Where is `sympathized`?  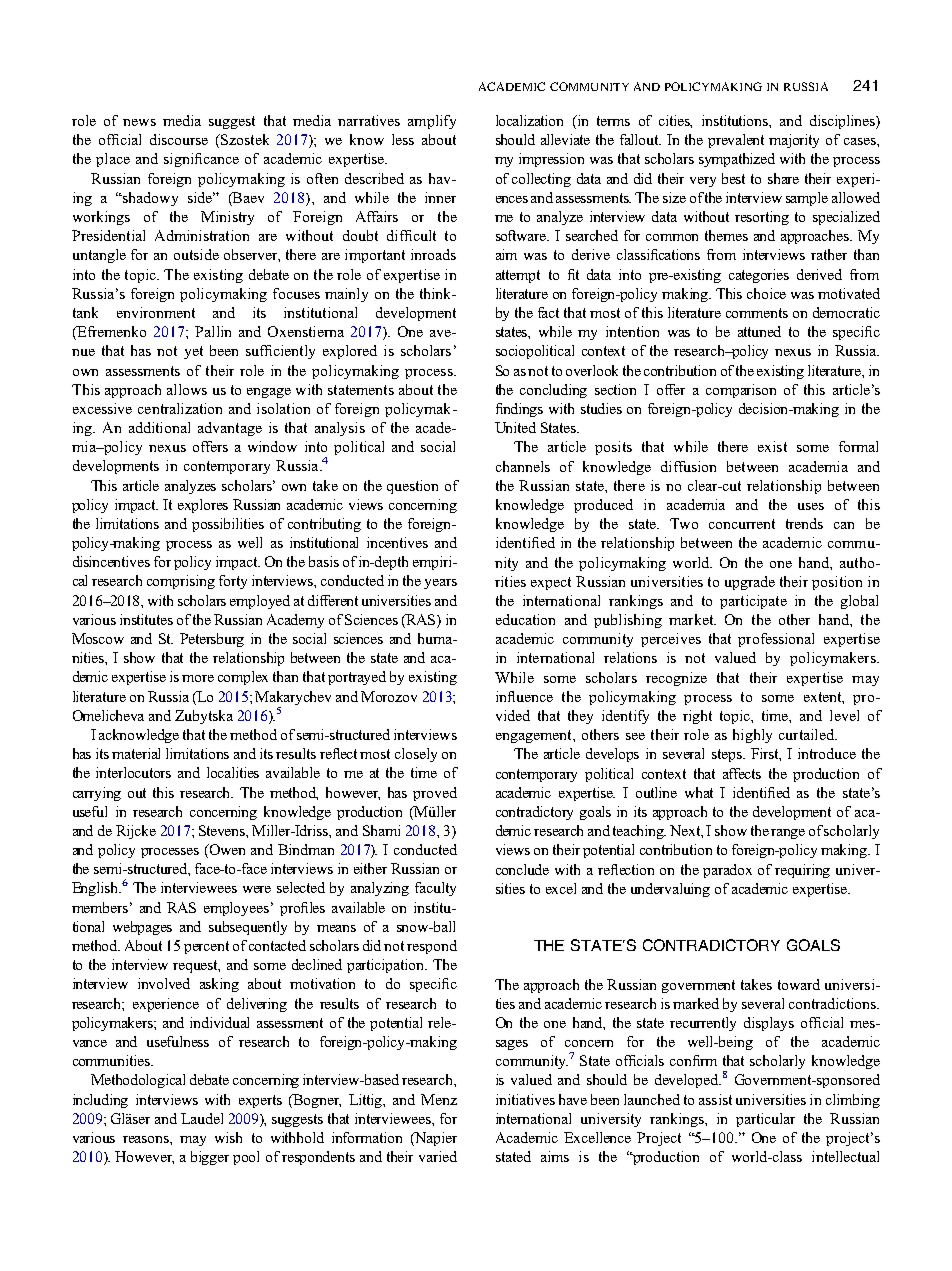 sympathized is located at coordinates (737, 160).
